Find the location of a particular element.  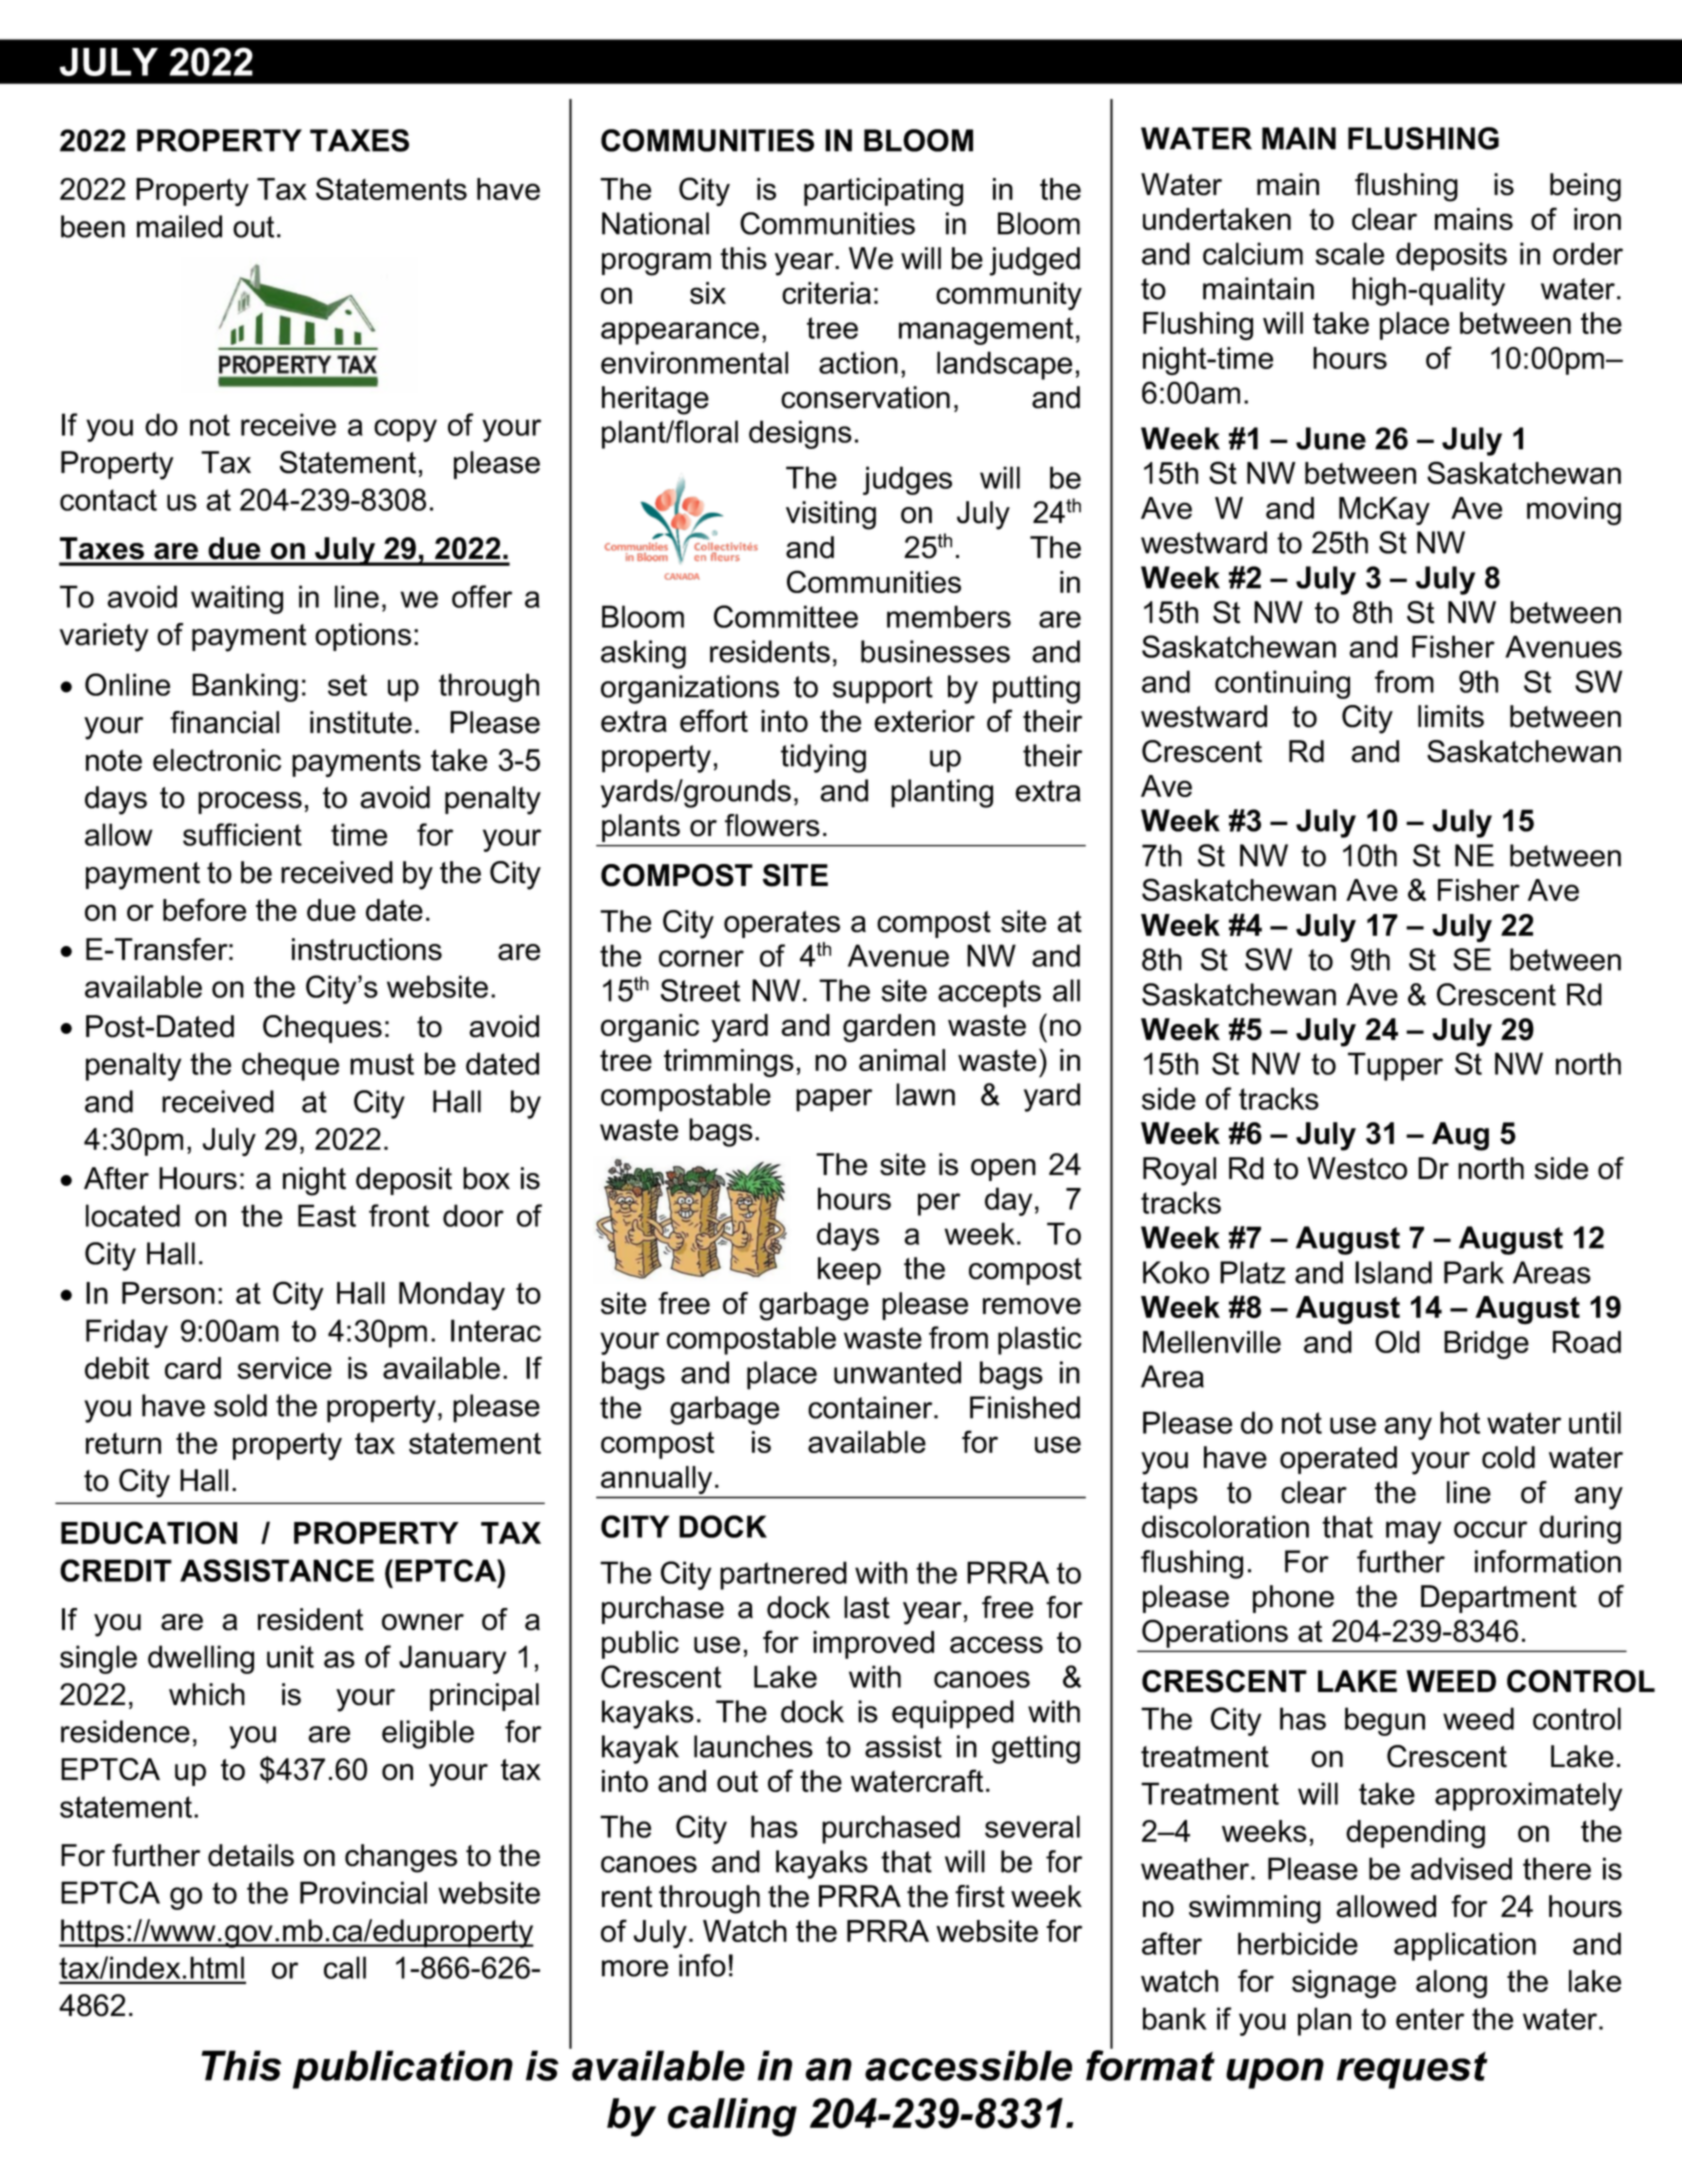

paper is located at coordinates (834, 1100).
